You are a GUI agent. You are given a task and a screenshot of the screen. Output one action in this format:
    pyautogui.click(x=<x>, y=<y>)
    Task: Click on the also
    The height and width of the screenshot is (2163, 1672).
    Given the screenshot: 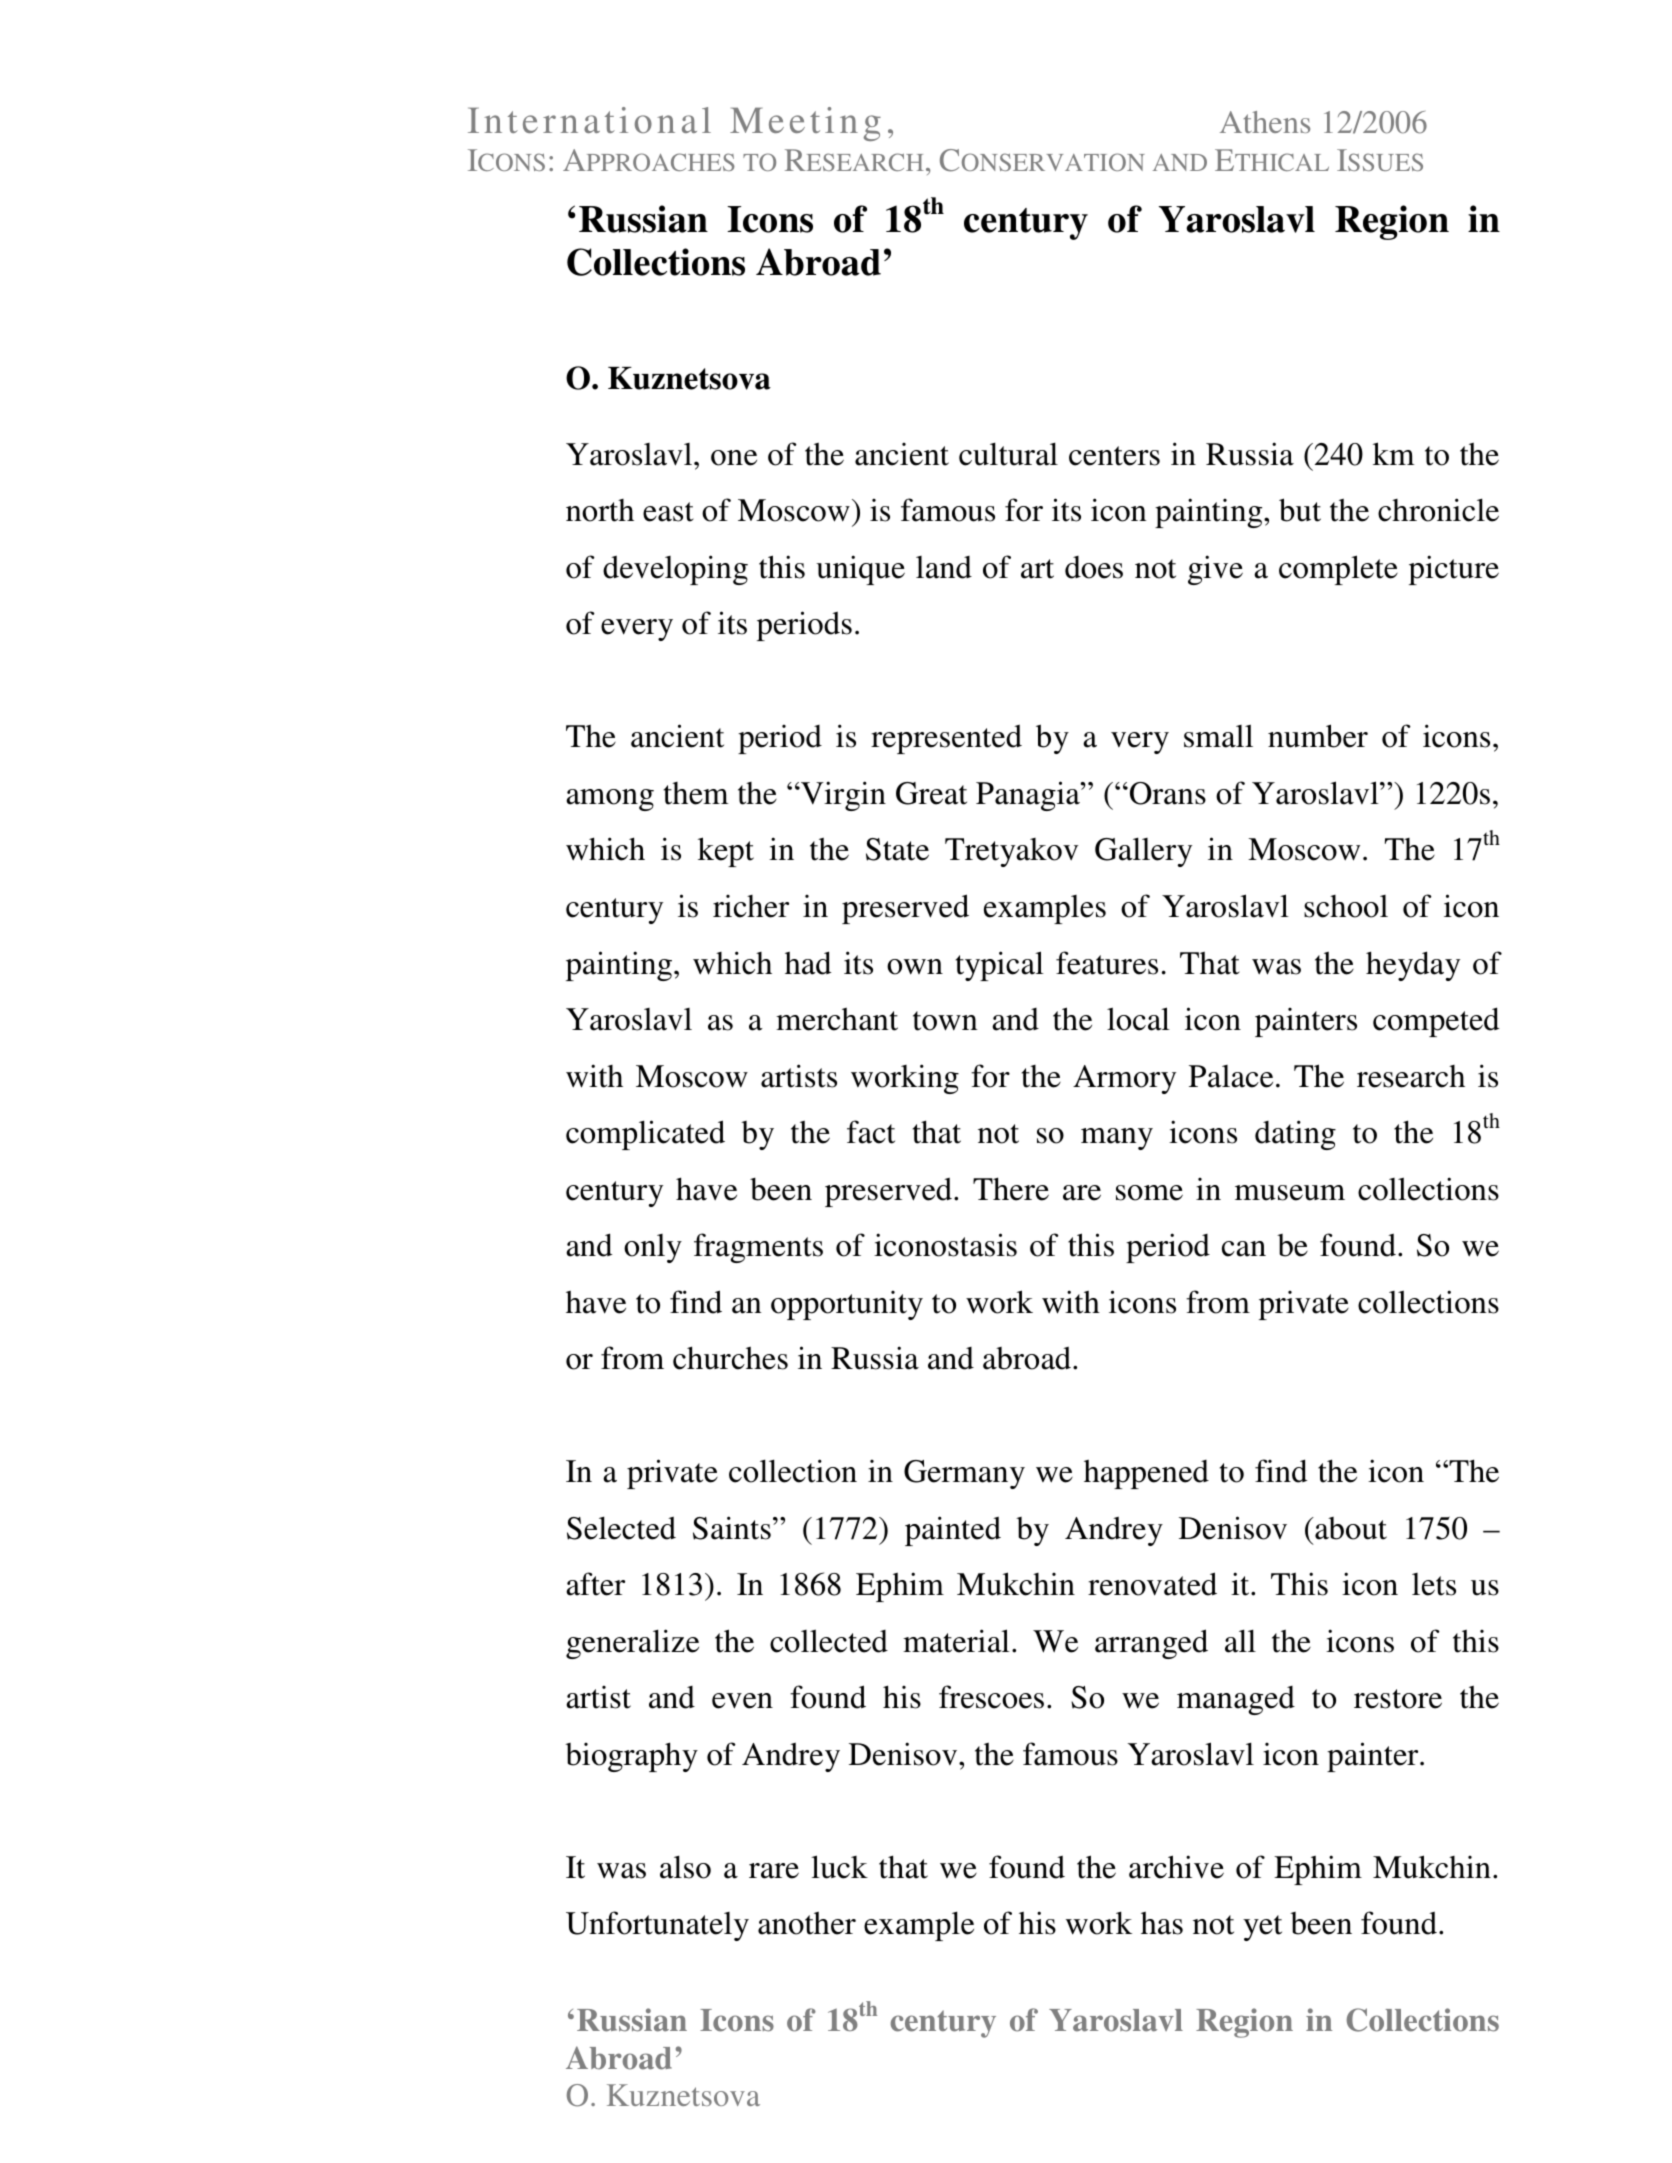 What is the action you would take?
    pyautogui.click(x=685, y=1867)
